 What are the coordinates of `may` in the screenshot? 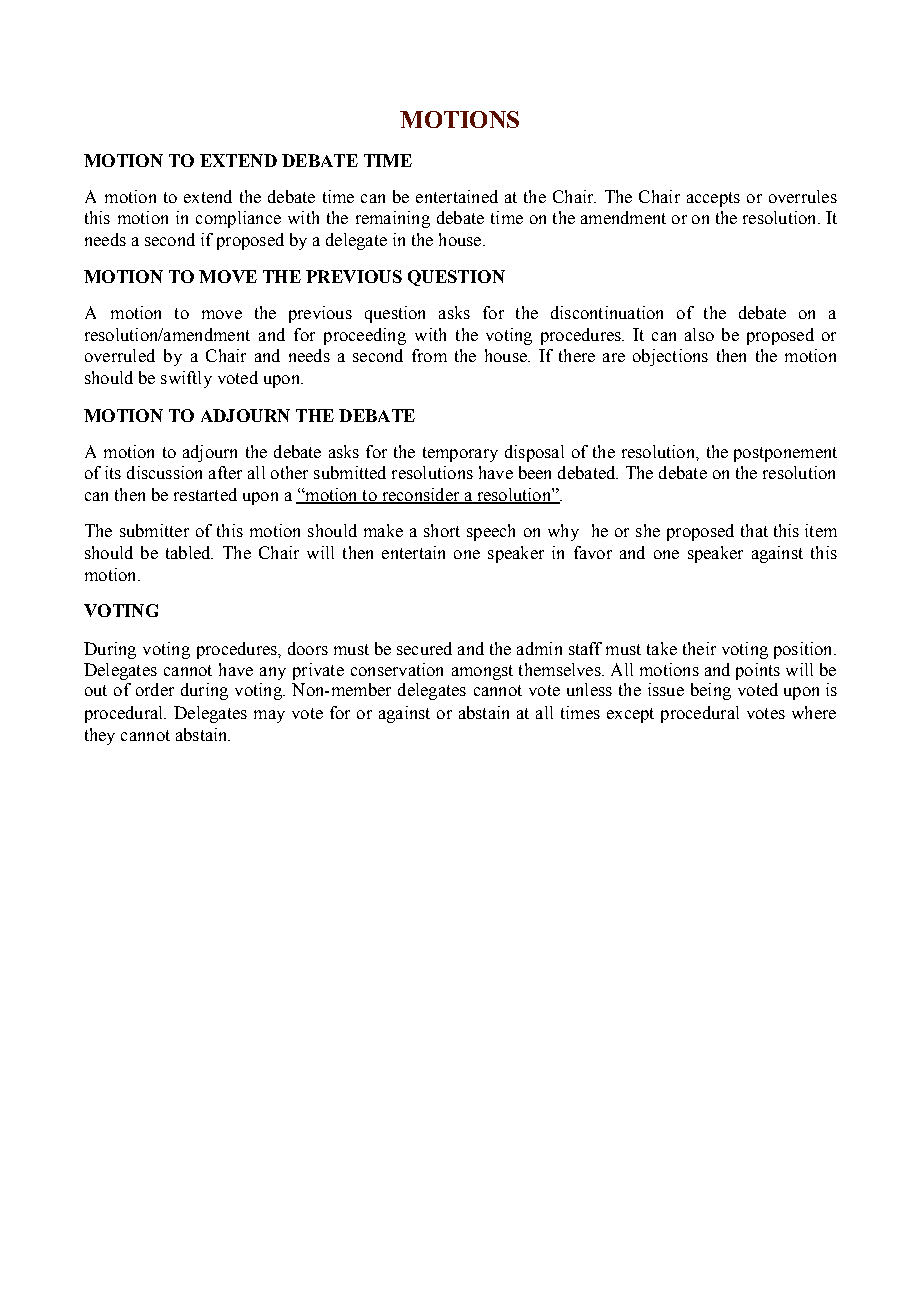 It's located at (269, 716).
